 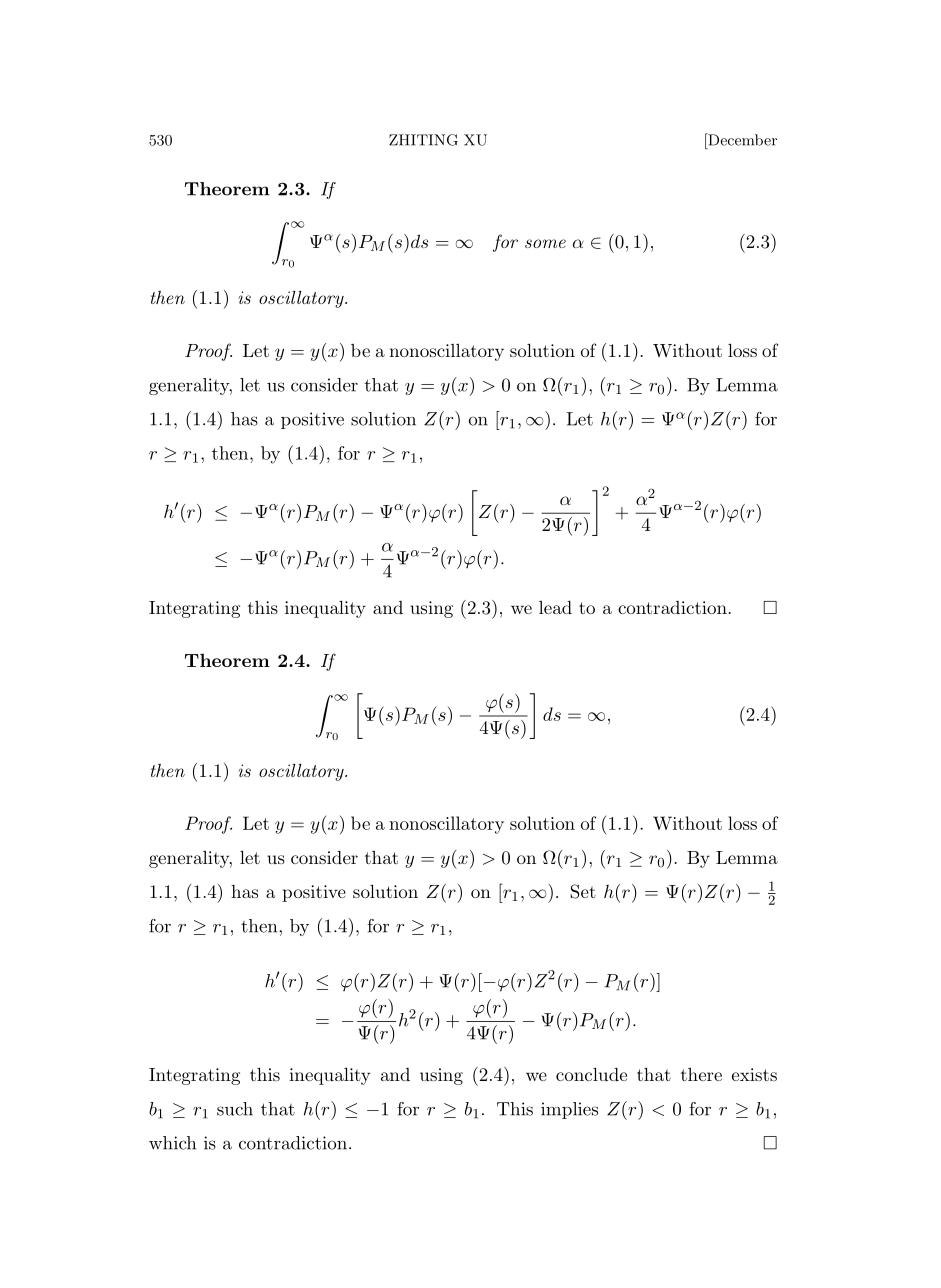 What do you see at coordinates (583, 891) in the image?
I see `Set` at bounding box center [583, 891].
